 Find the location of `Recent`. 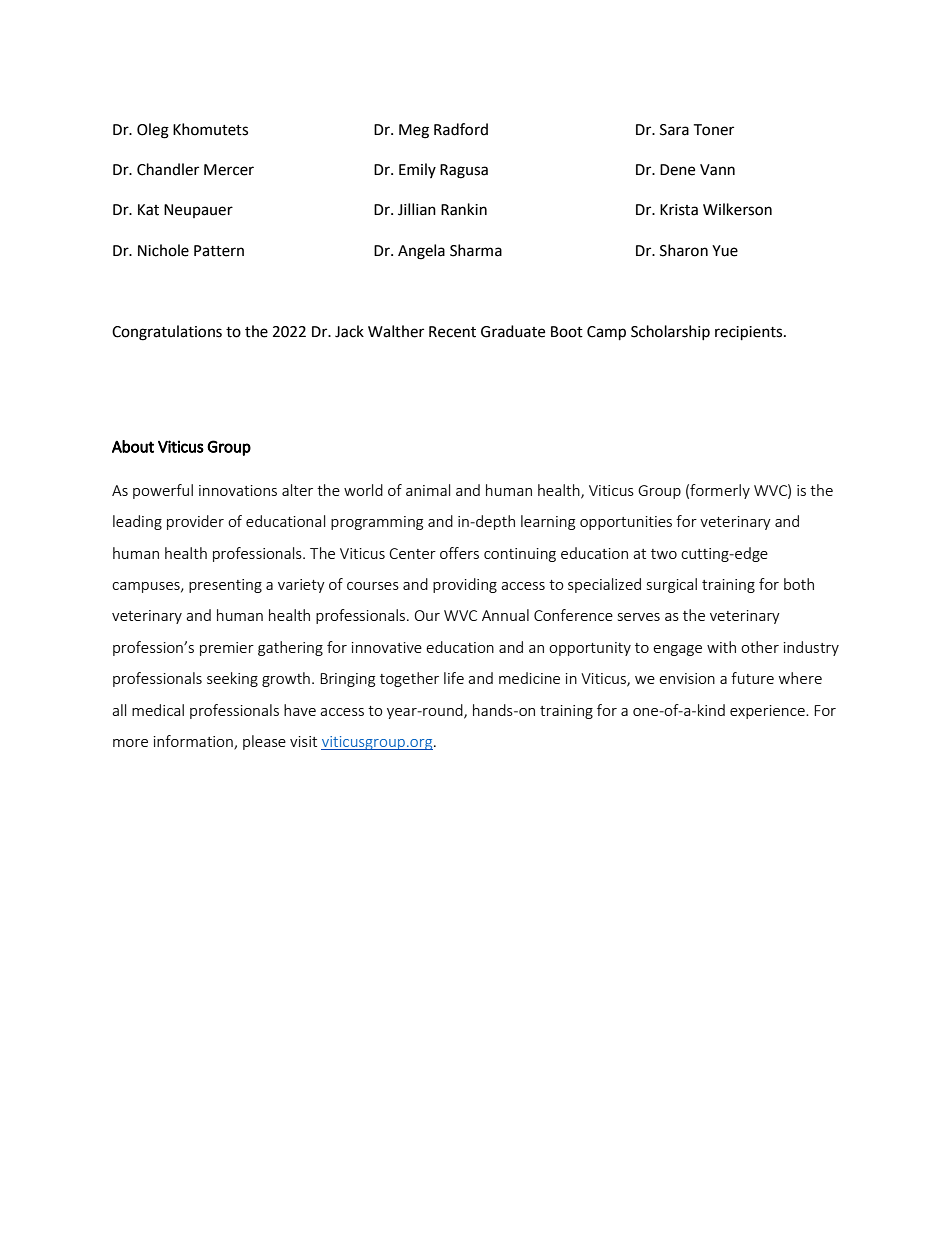

Recent is located at coordinates (452, 332).
